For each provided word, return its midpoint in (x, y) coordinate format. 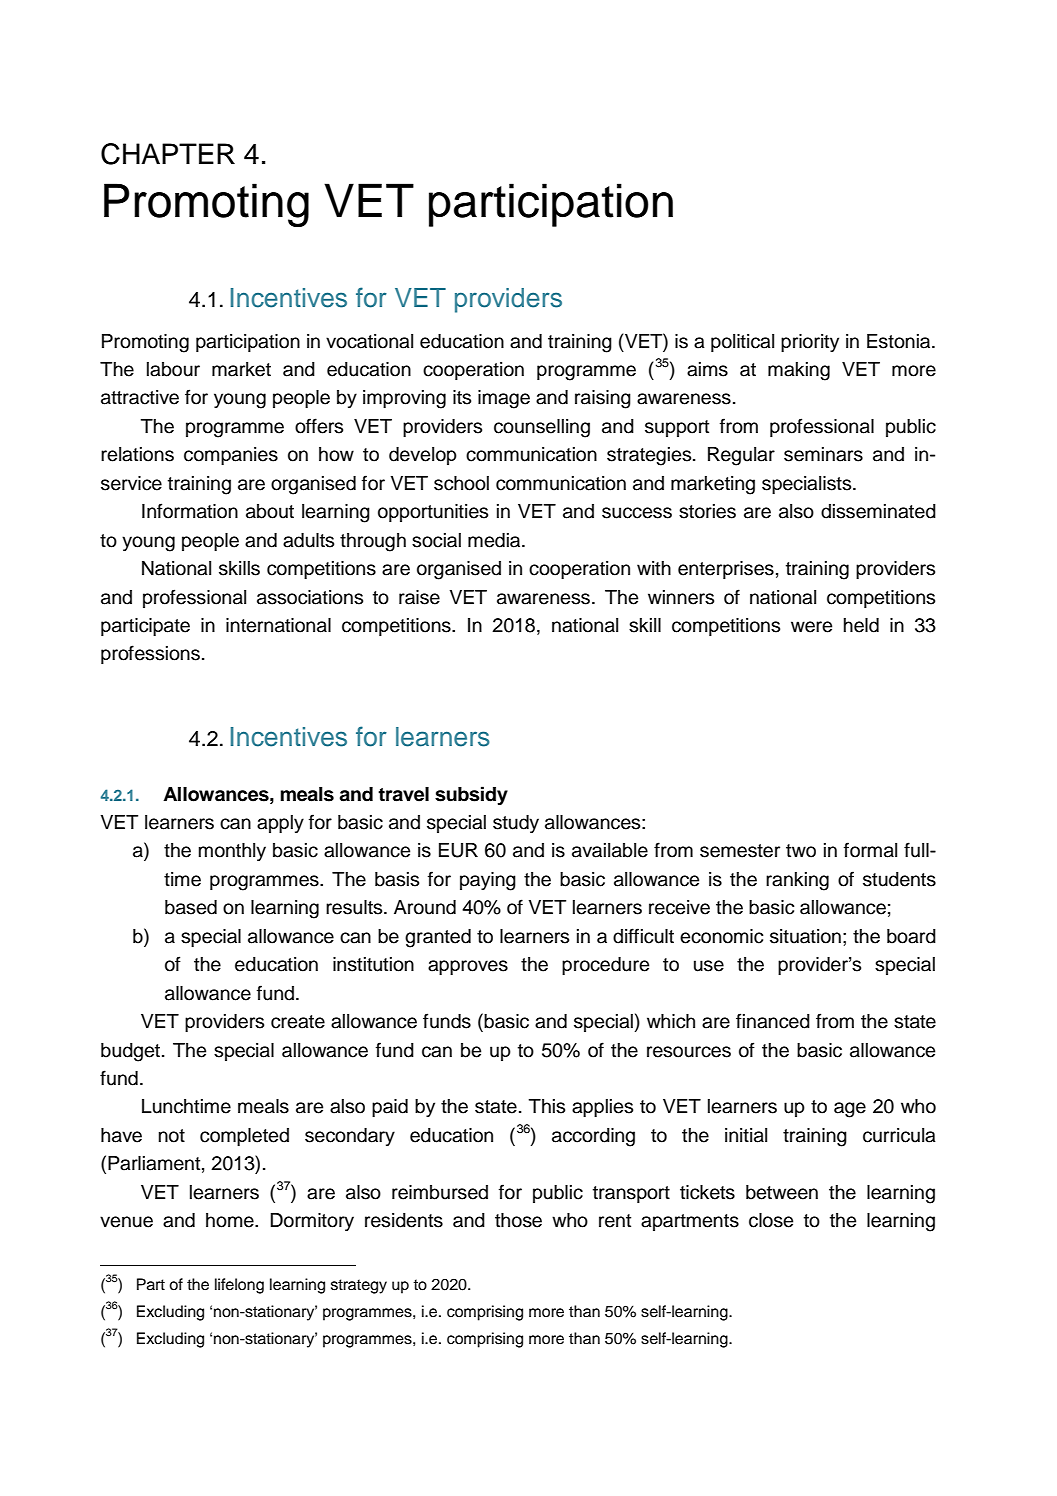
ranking (797, 881)
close (771, 1220)
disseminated (878, 511)
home (231, 1220)
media (495, 540)
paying (488, 881)
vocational (369, 341)
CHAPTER (168, 154)
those (518, 1220)
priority (810, 343)
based (191, 907)
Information (190, 511)
